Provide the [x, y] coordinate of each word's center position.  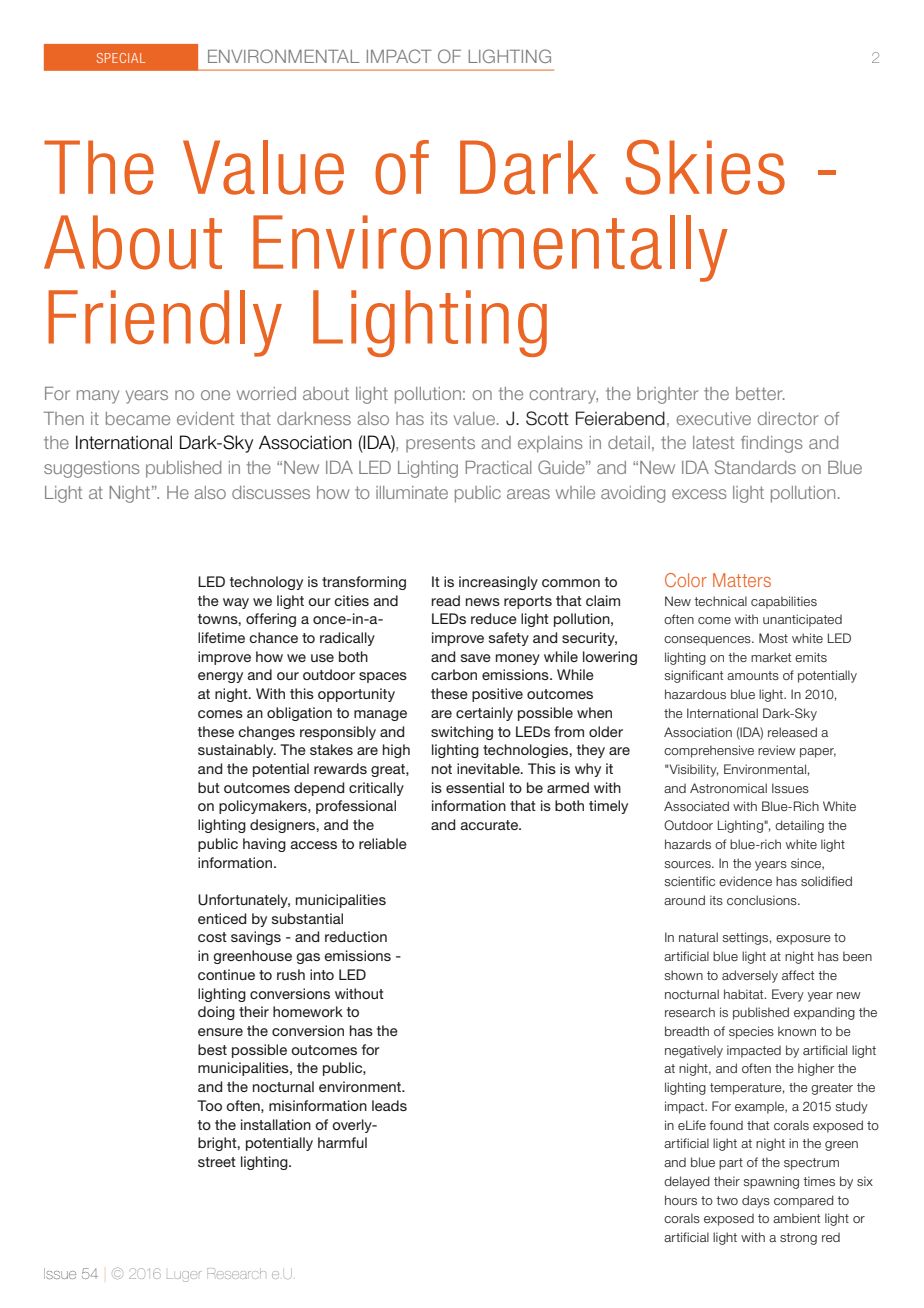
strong [798, 1239]
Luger [184, 1276]
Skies [705, 167]
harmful [342, 1142]
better [760, 393]
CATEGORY [121, 58]
